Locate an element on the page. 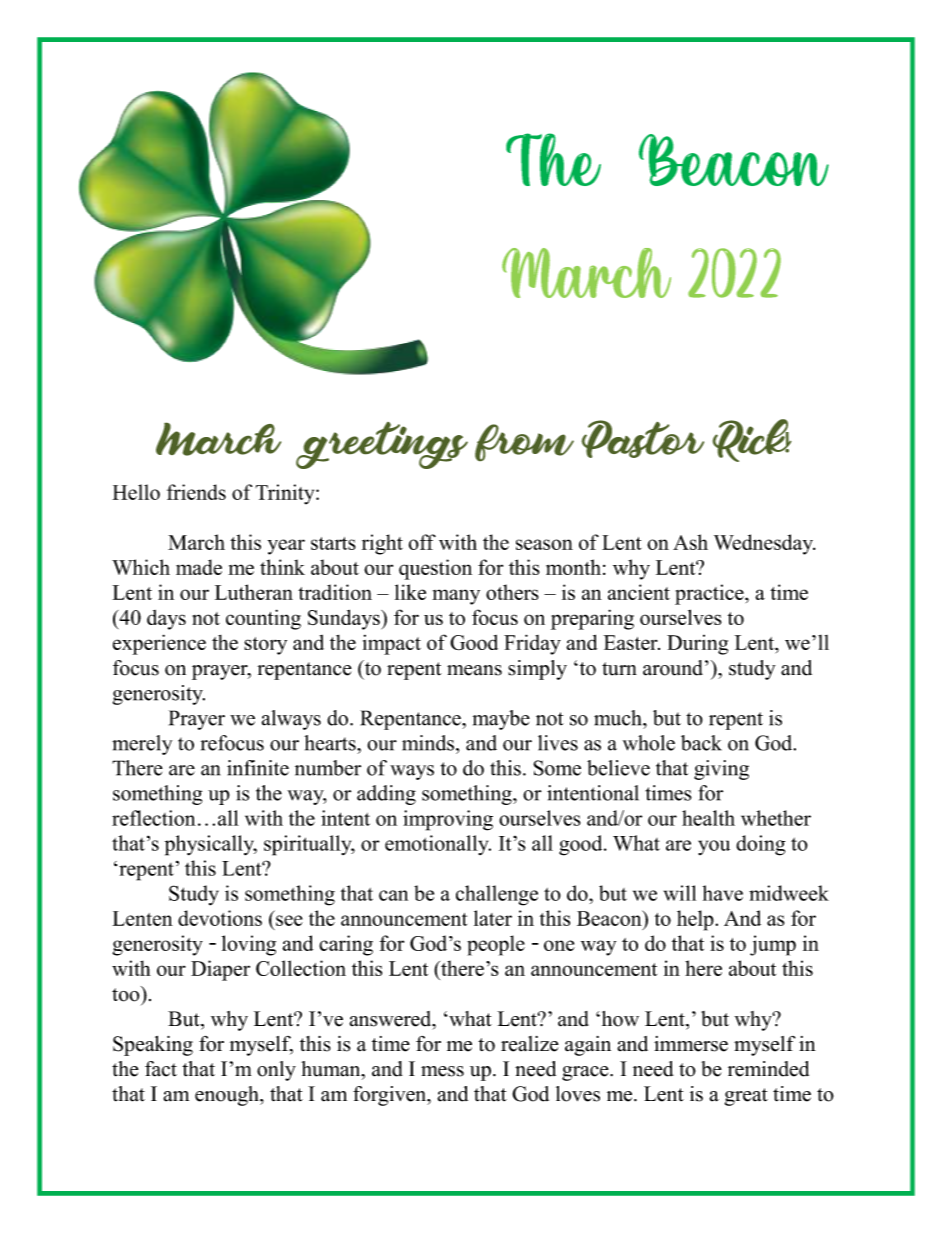  friends is located at coordinates (196, 492).
